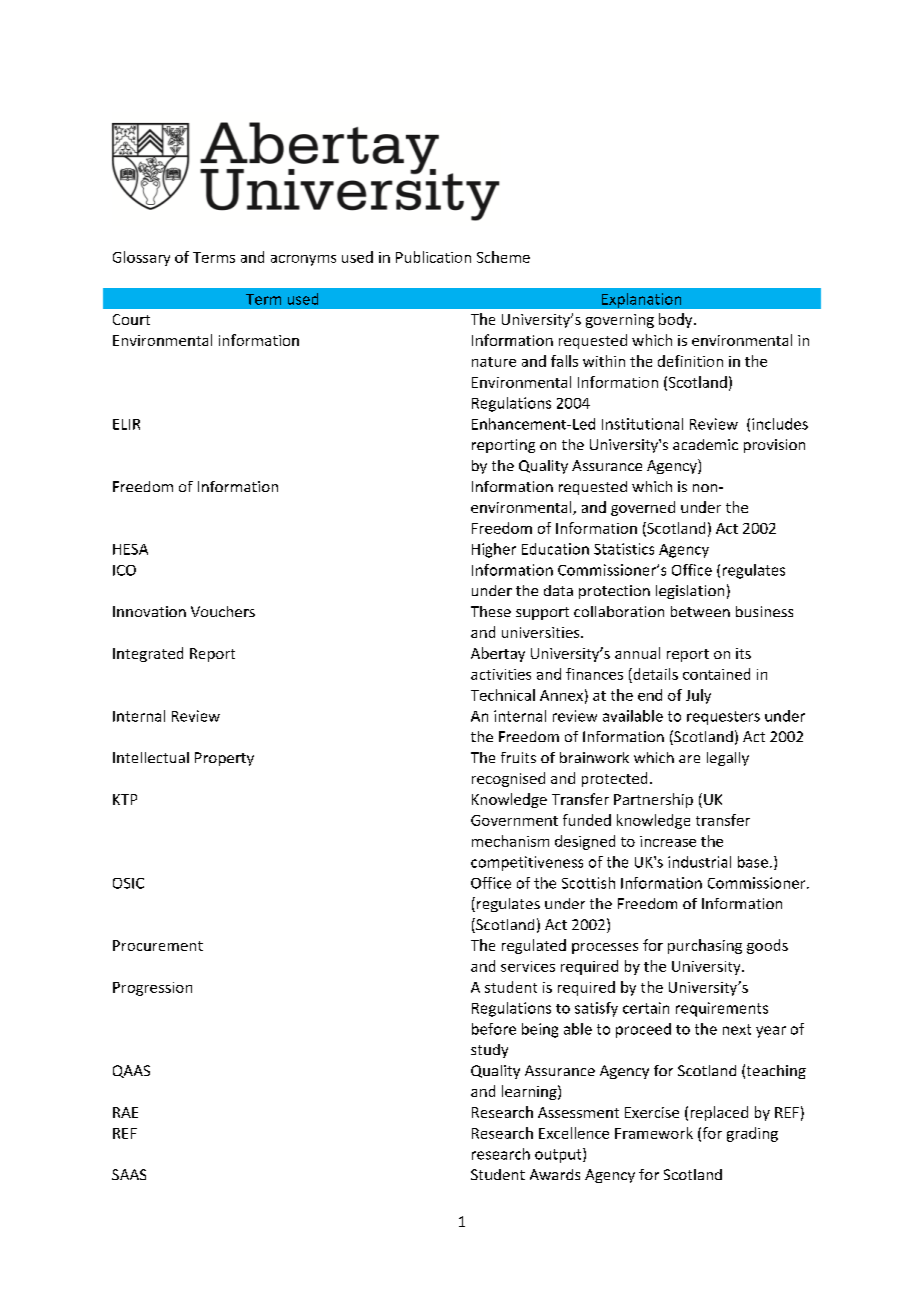 Image resolution: width=924 pixels, height=1308 pixels. I want to click on Procurement, so click(158, 945).
